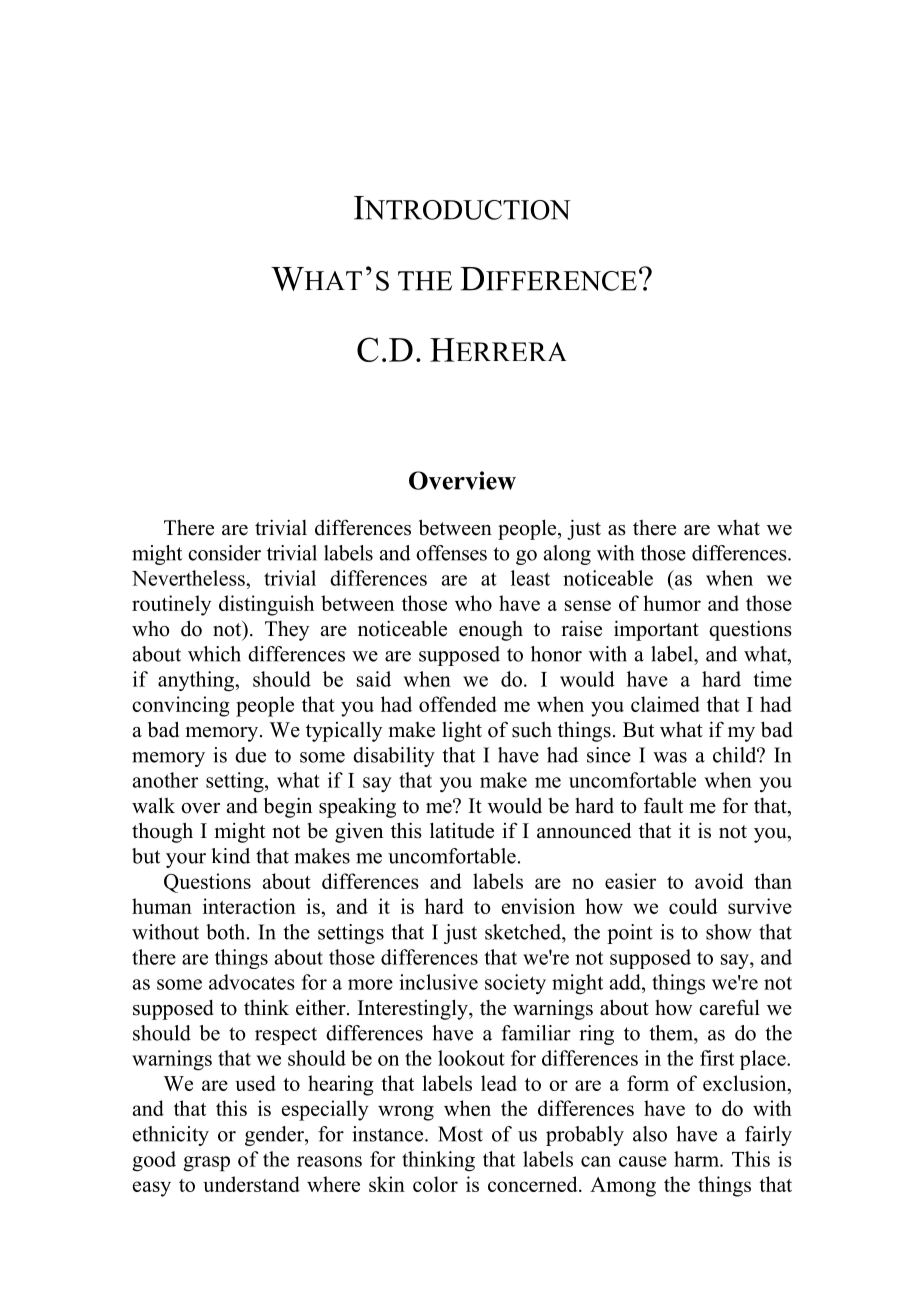 This image has height=1307, width=924. I want to click on consider, so click(224, 553).
